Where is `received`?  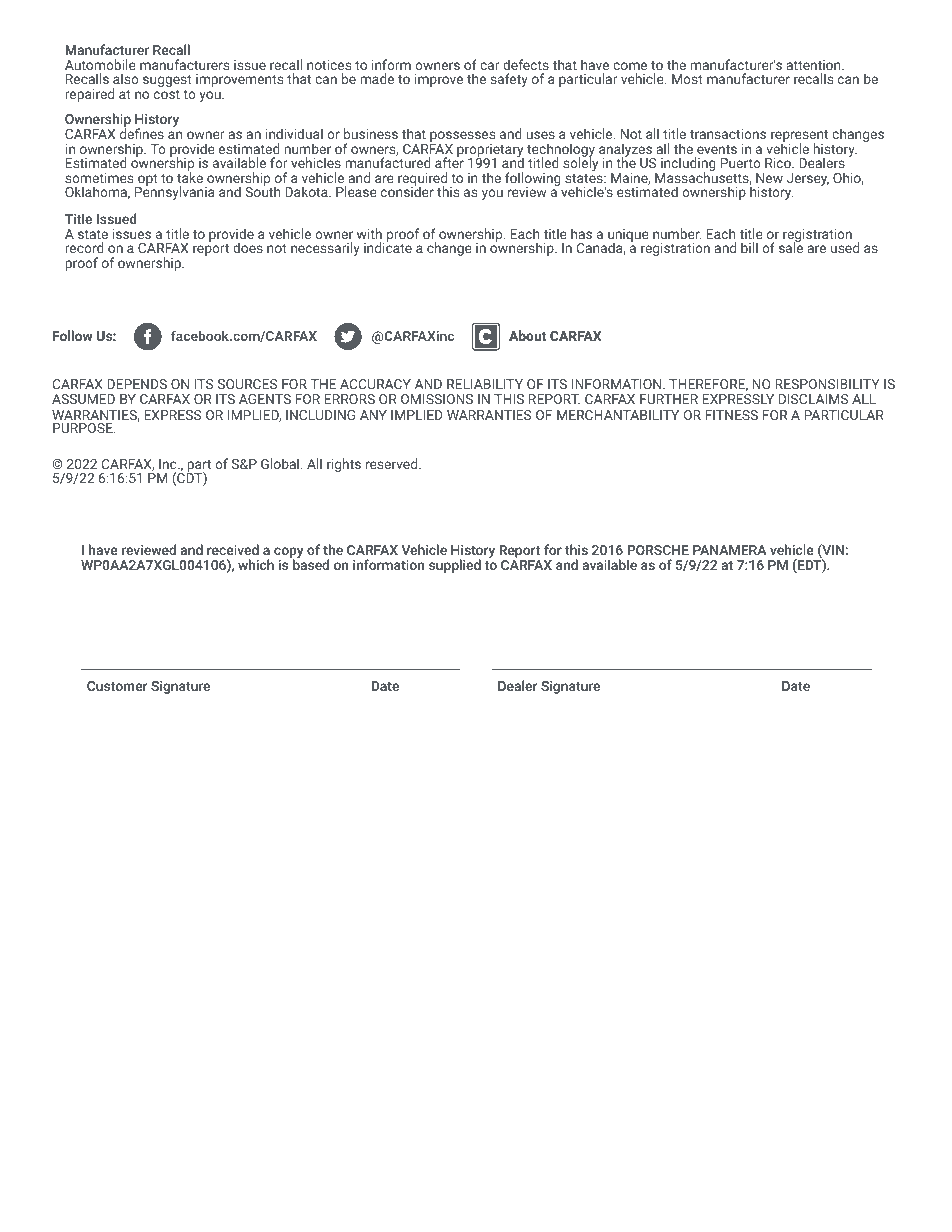 received is located at coordinates (233, 549).
